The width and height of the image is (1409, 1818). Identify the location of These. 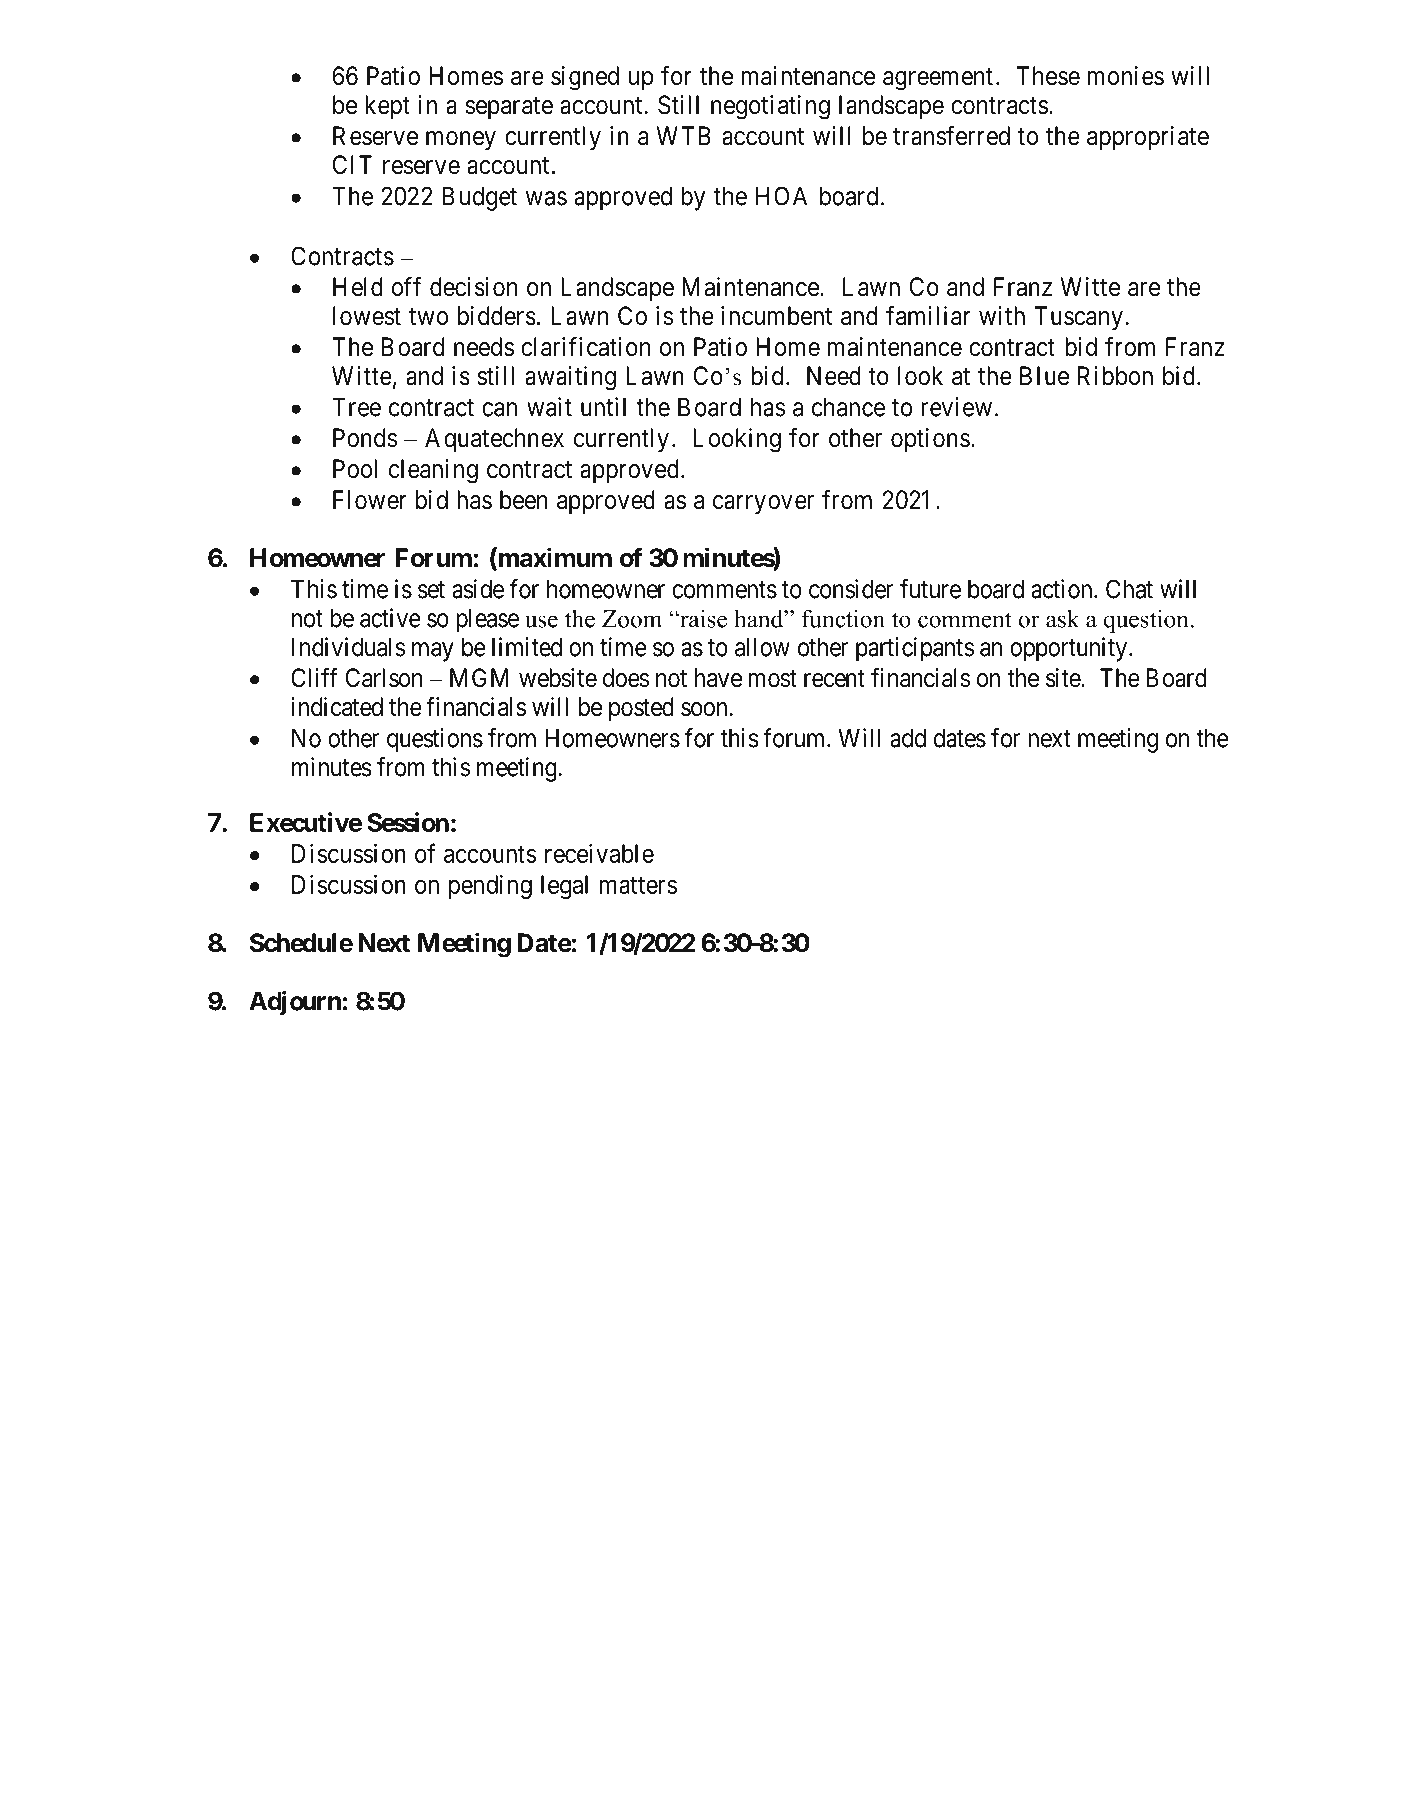
(1048, 76).
